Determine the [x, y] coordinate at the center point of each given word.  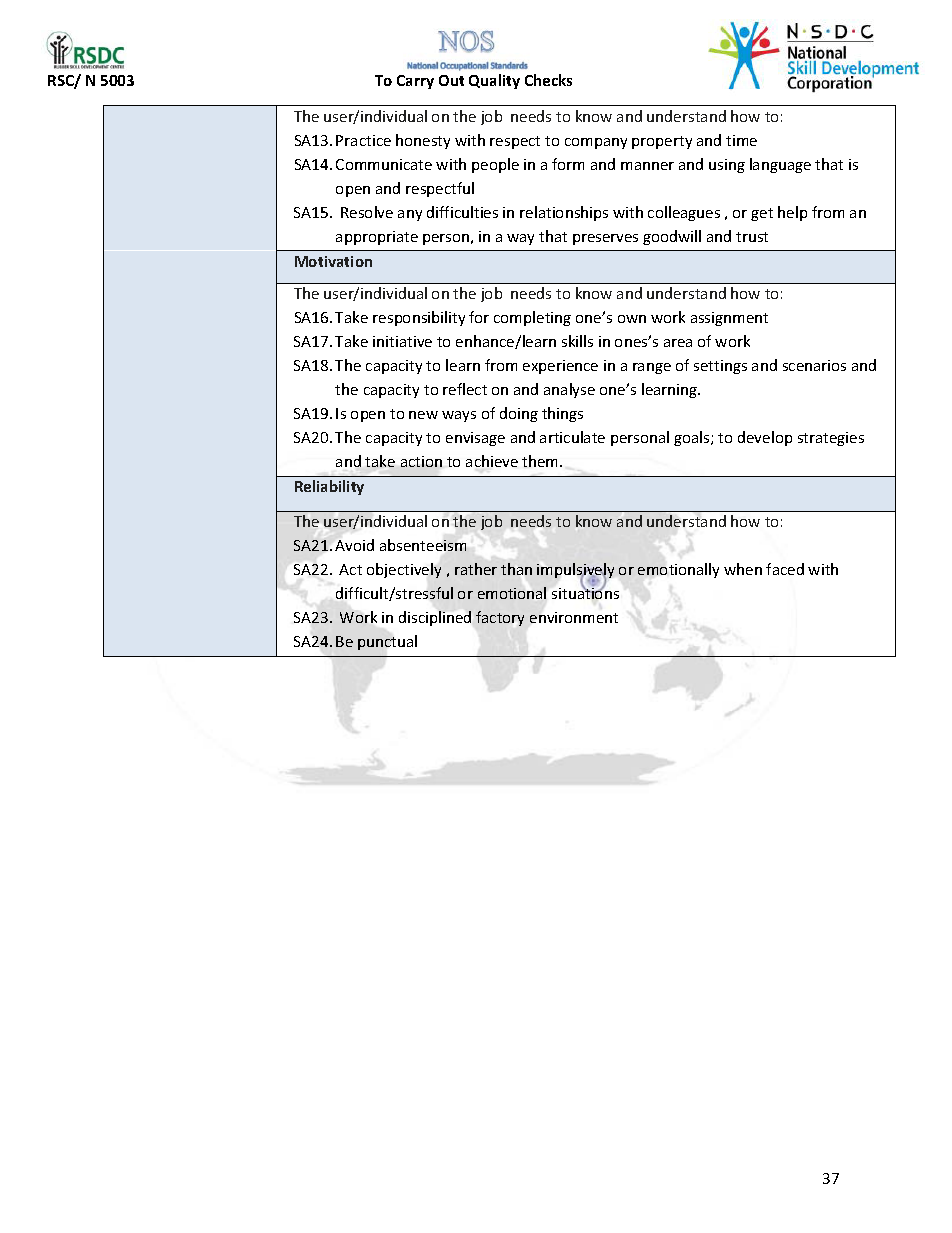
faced [785, 569]
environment [574, 617]
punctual [387, 642]
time [741, 140]
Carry [415, 82]
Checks [548, 80]
